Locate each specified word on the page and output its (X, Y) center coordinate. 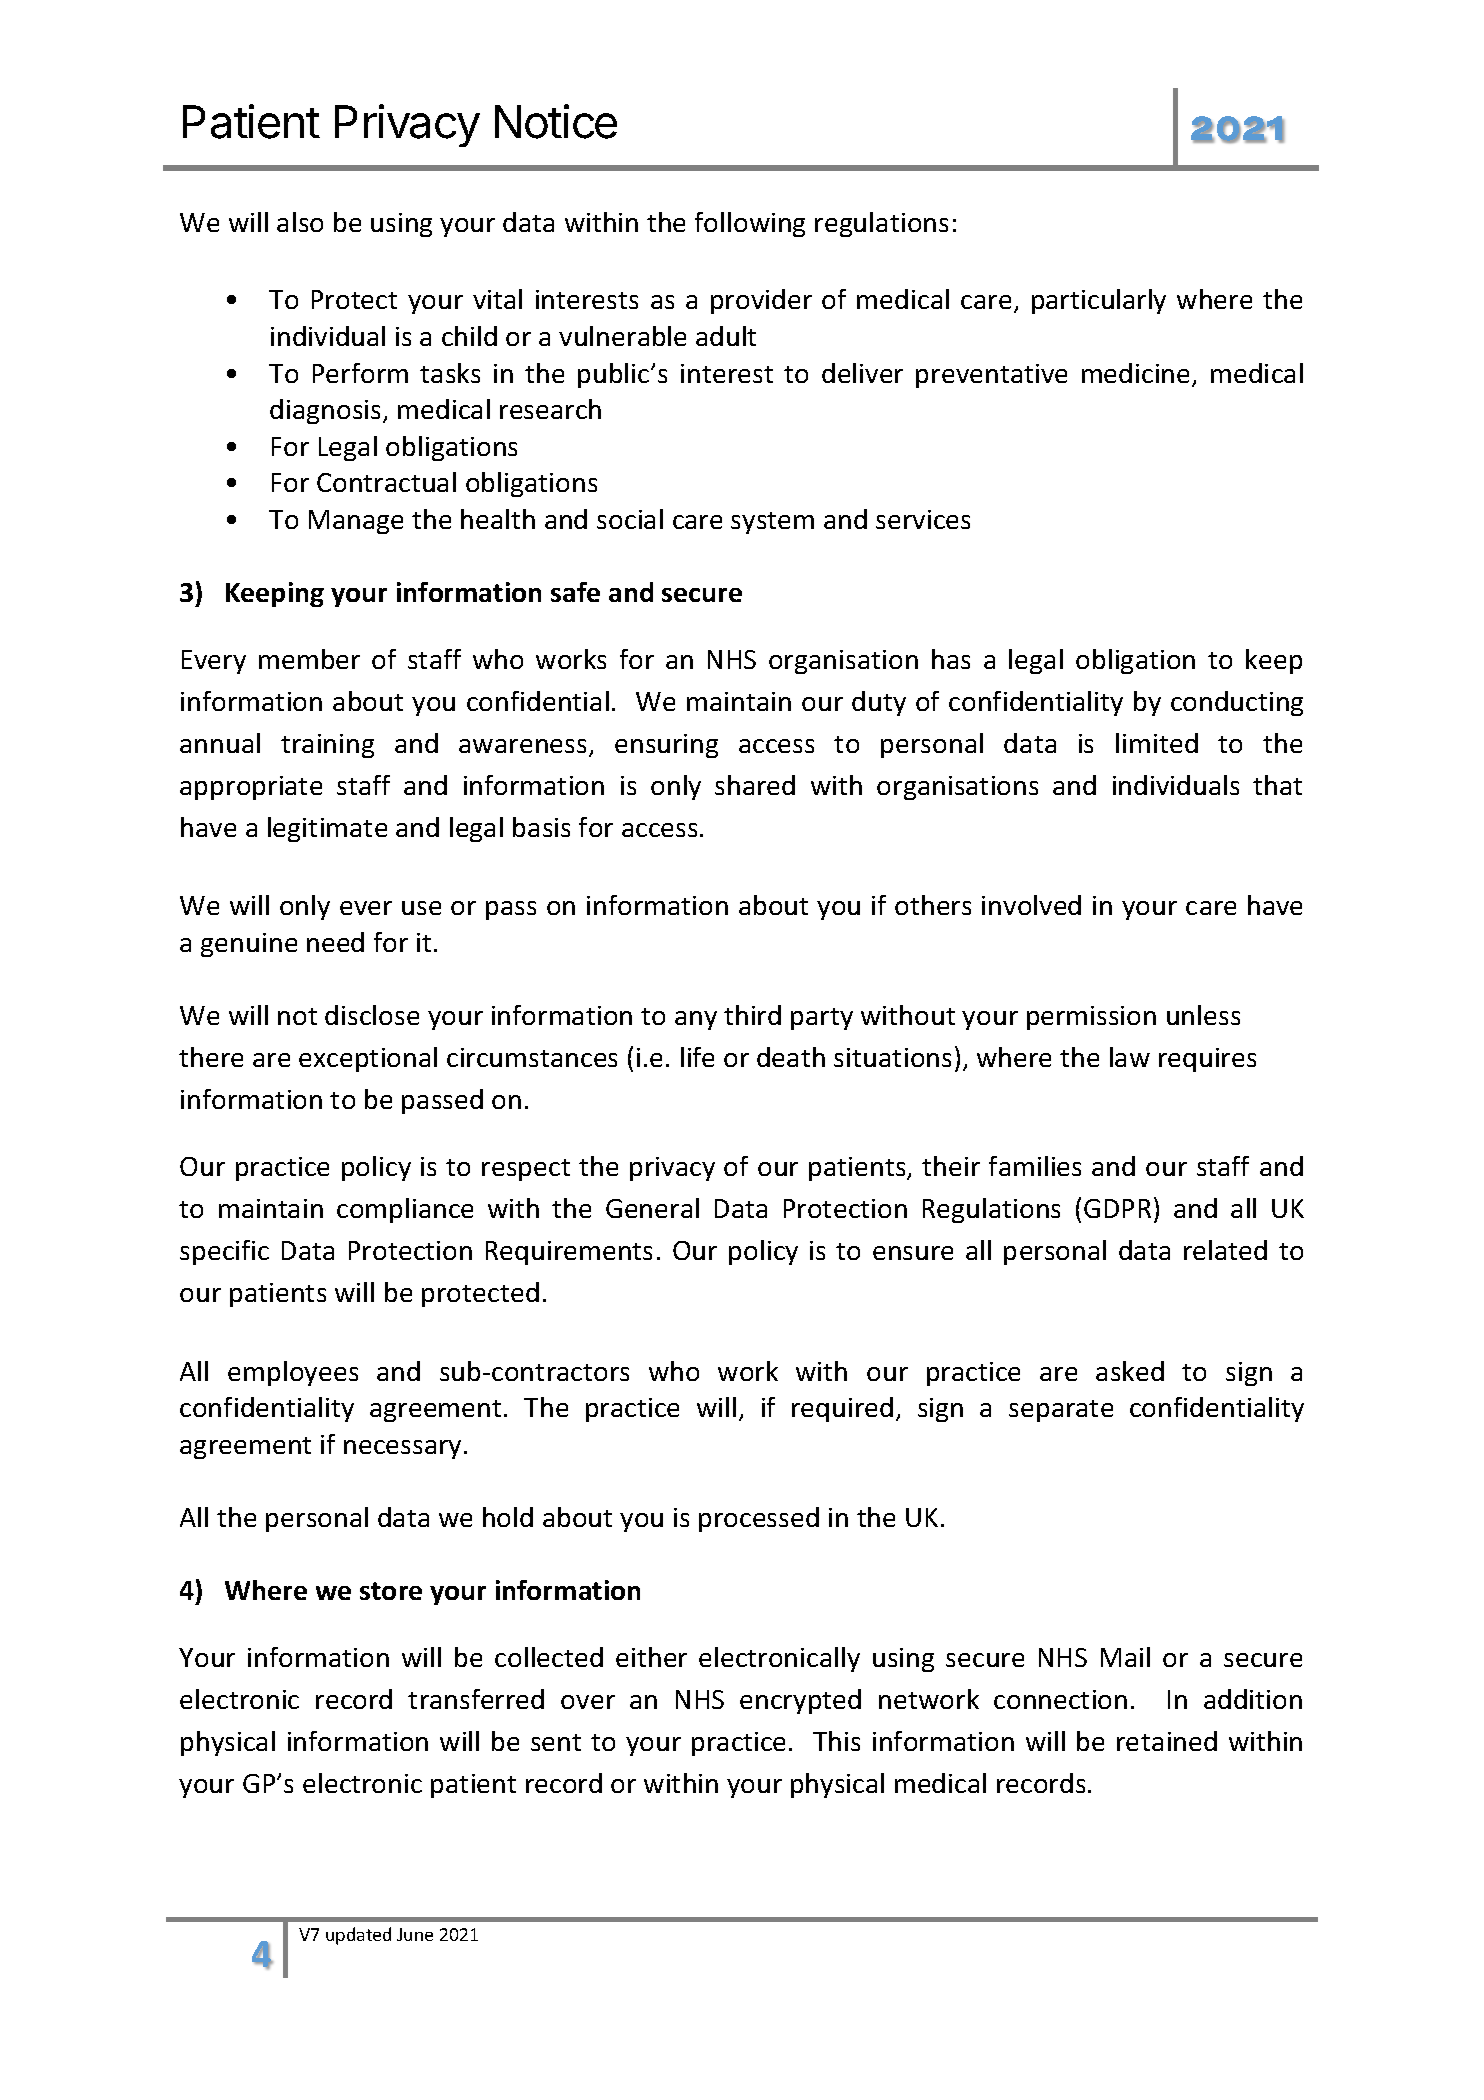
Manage (356, 522)
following (750, 224)
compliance (405, 1210)
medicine (1135, 373)
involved (1031, 905)
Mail (1125, 1657)
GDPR (1117, 1208)
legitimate (327, 829)
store (391, 1591)
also (300, 222)
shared (755, 785)
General (652, 1208)
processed (759, 1519)
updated (358, 1936)
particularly (1099, 301)
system (772, 523)
